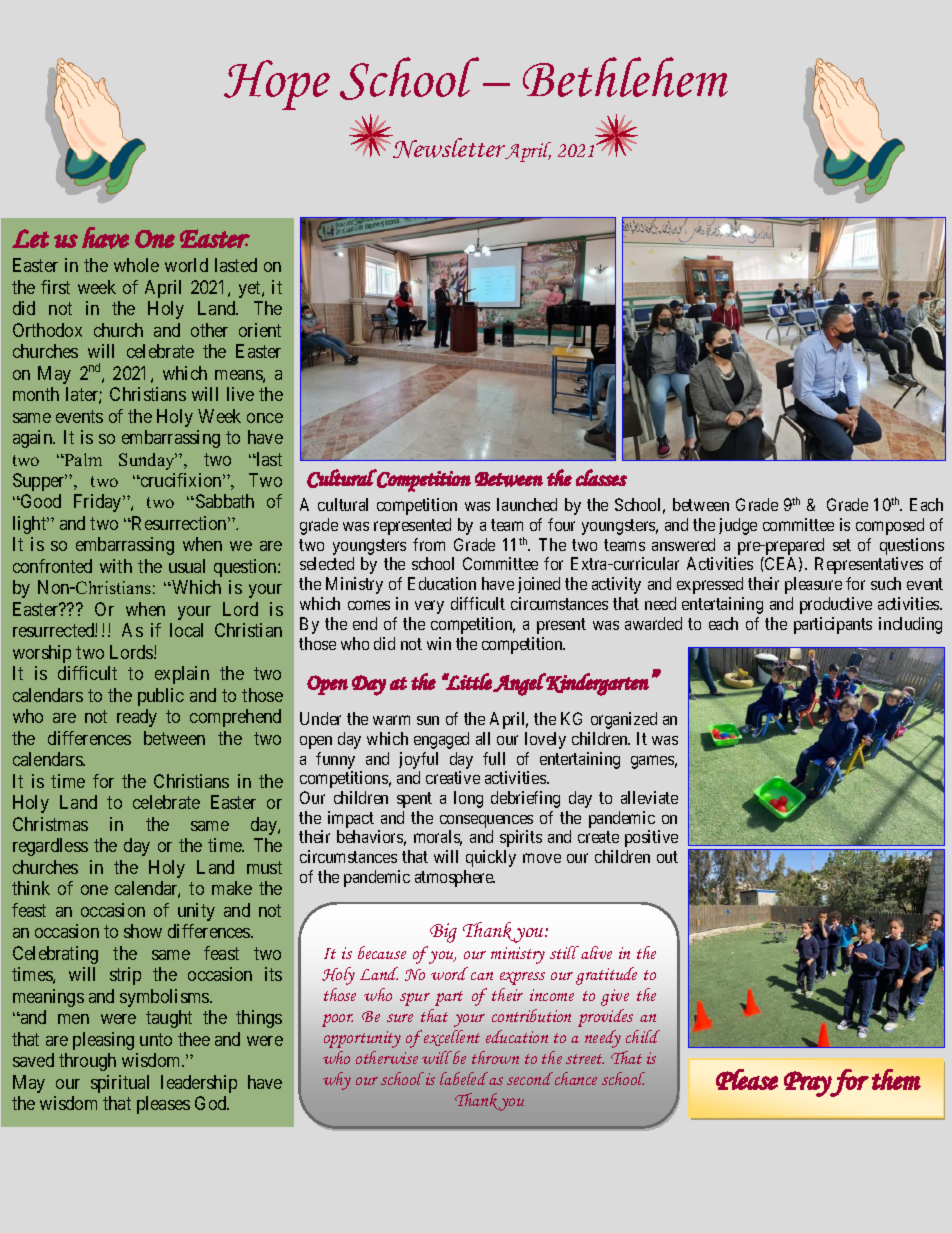 Image resolution: width=952 pixels, height=1233 pixels. I want to click on ready, so click(137, 718).
